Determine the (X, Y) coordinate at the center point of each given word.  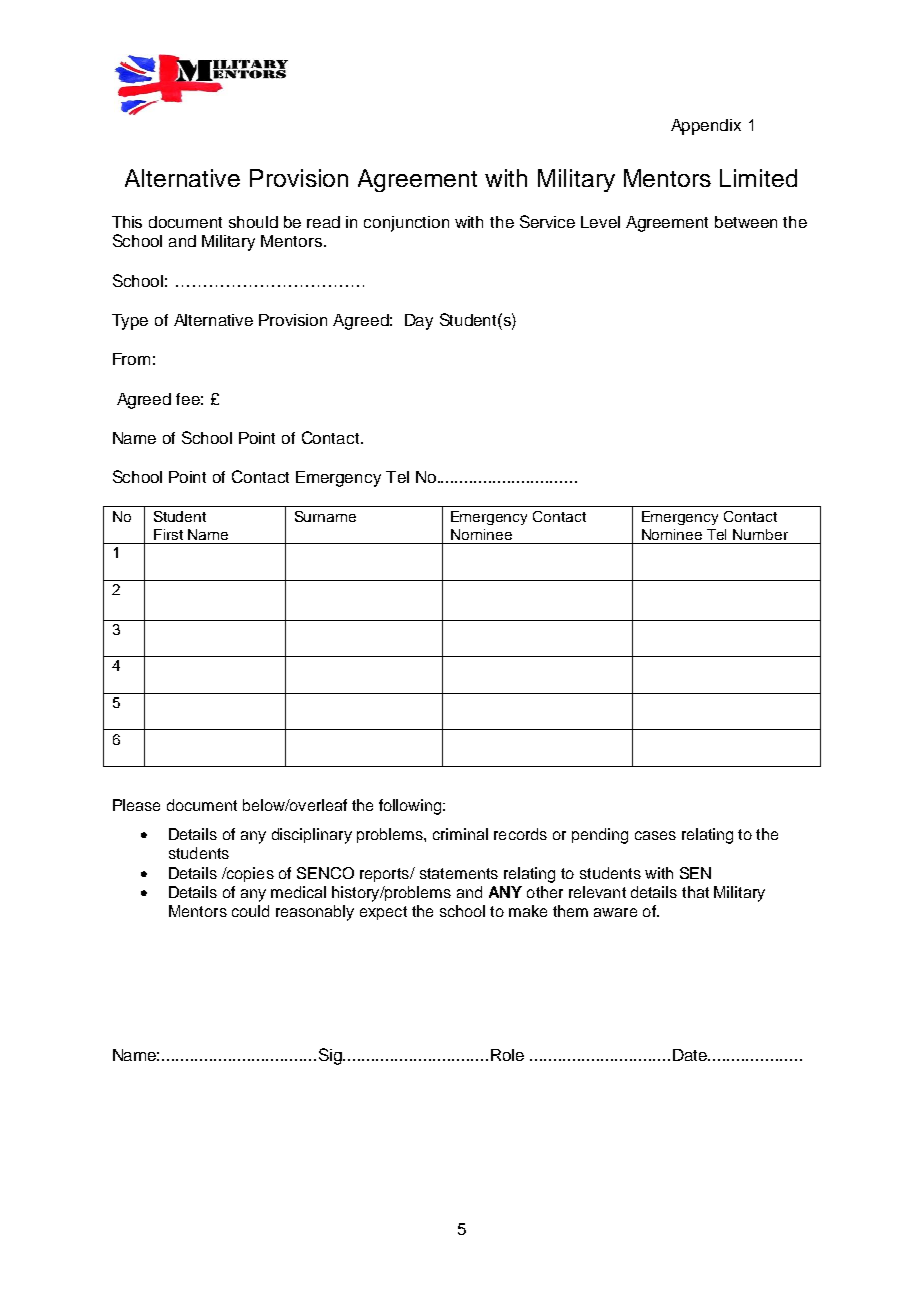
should (253, 222)
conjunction (406, 224)
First (168, 534)
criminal (460, 834)
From (131, 359)
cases (655, 835)
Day (419, 322)
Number (760, 534)
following (411, 807)
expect (383, 913)
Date (691, 1055)
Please (136, 805)
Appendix (706, 127)
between (746, 222)
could (250, 911)
